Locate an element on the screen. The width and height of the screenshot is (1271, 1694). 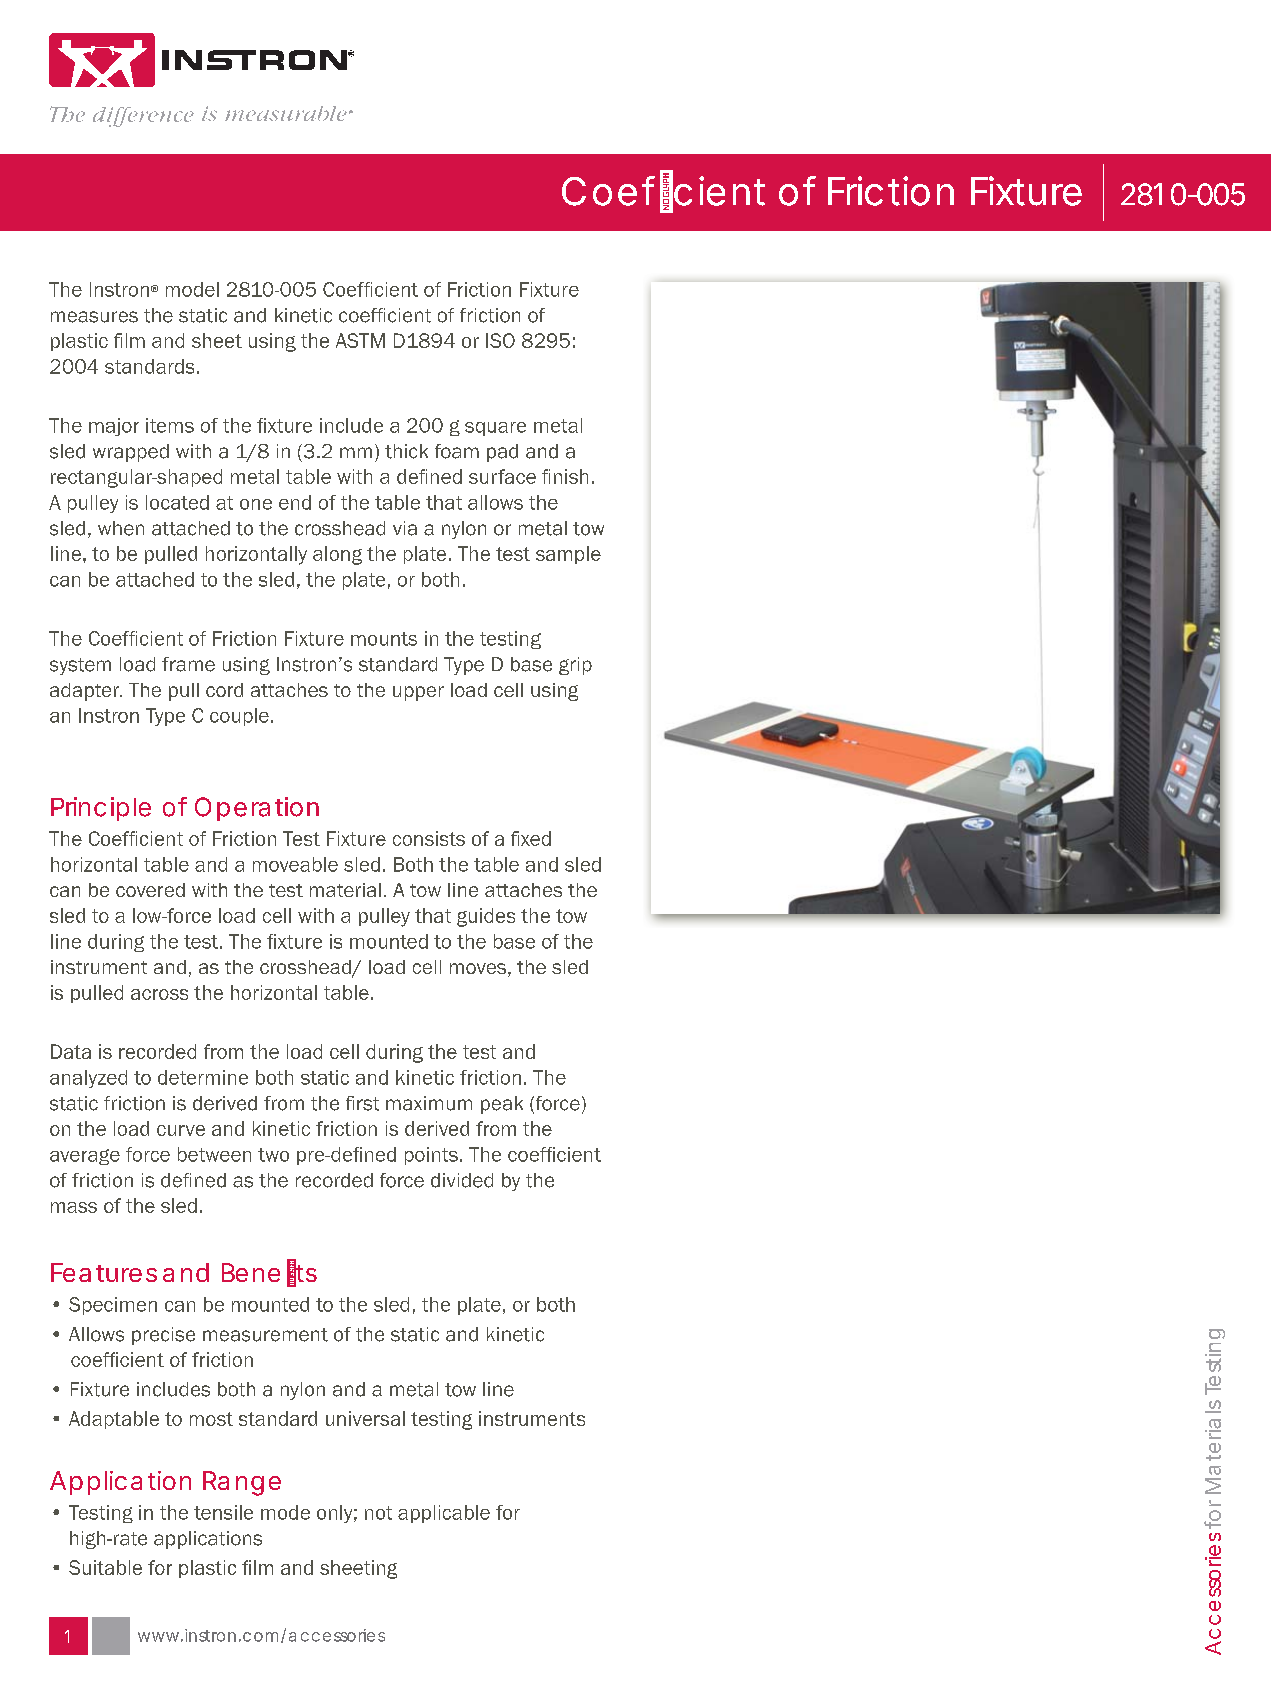
guides is located at coordinates (486, 917).
